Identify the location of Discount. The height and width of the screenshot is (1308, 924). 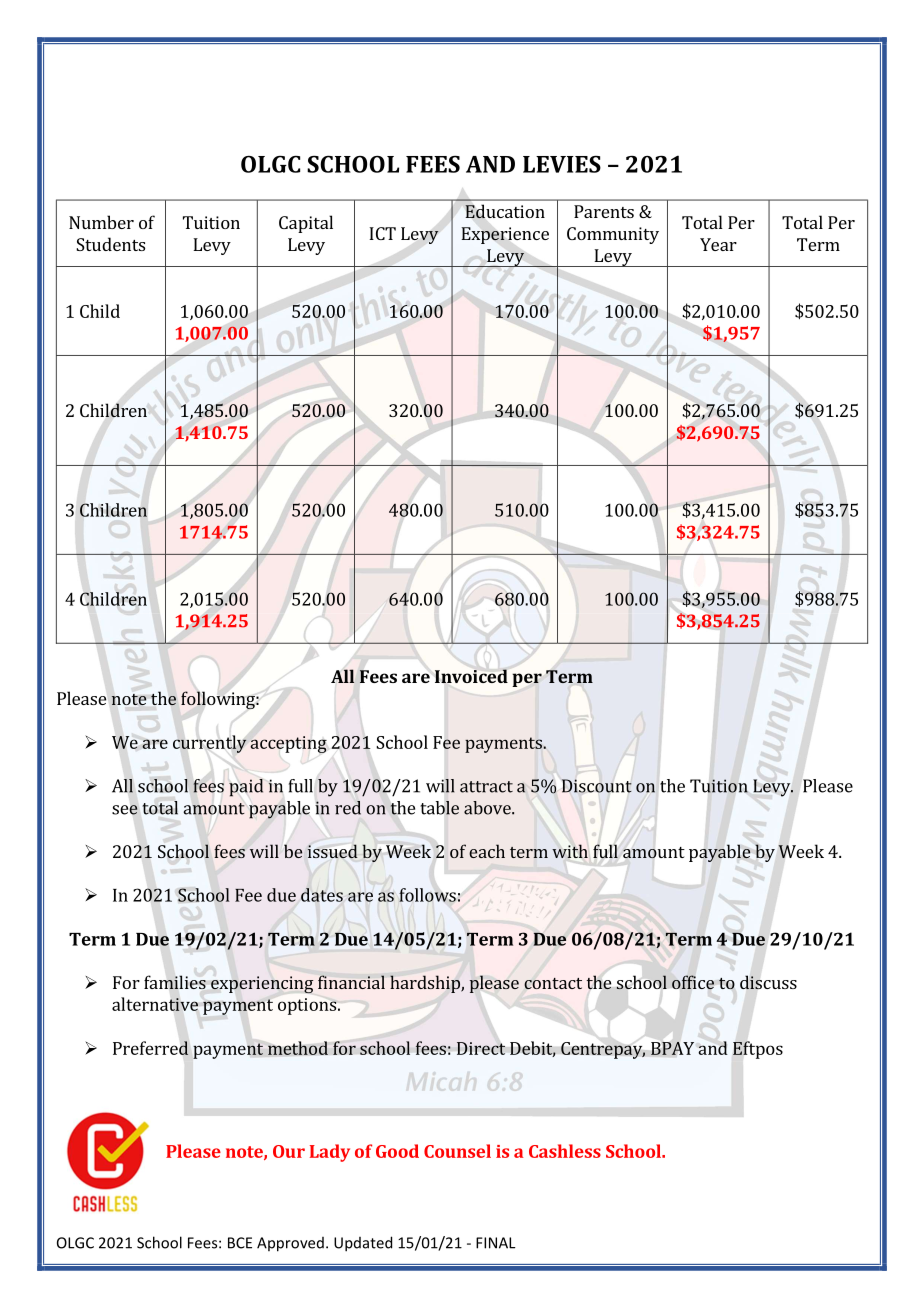
(597, 786).
